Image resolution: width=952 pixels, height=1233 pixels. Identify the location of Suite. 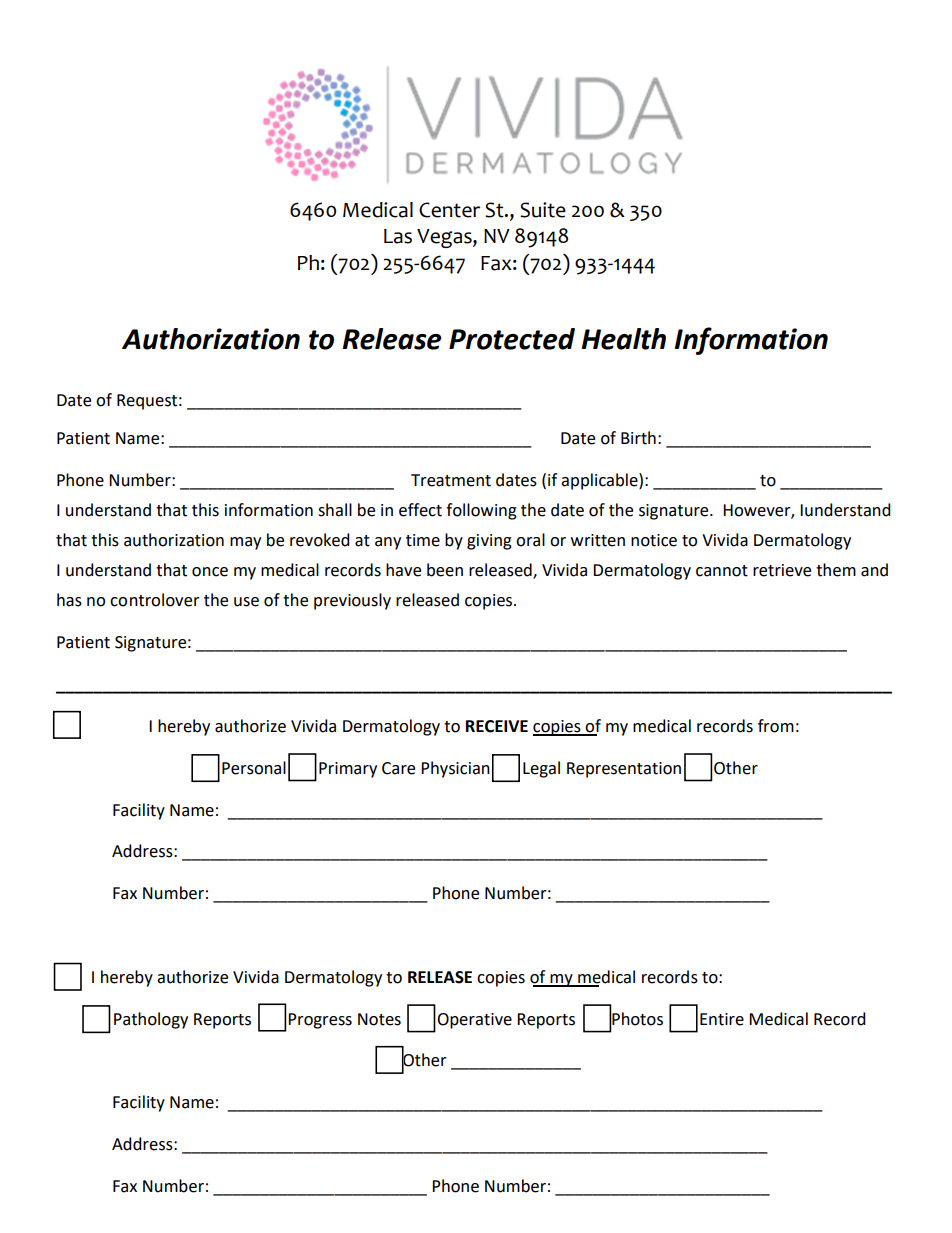
(543, 210).
